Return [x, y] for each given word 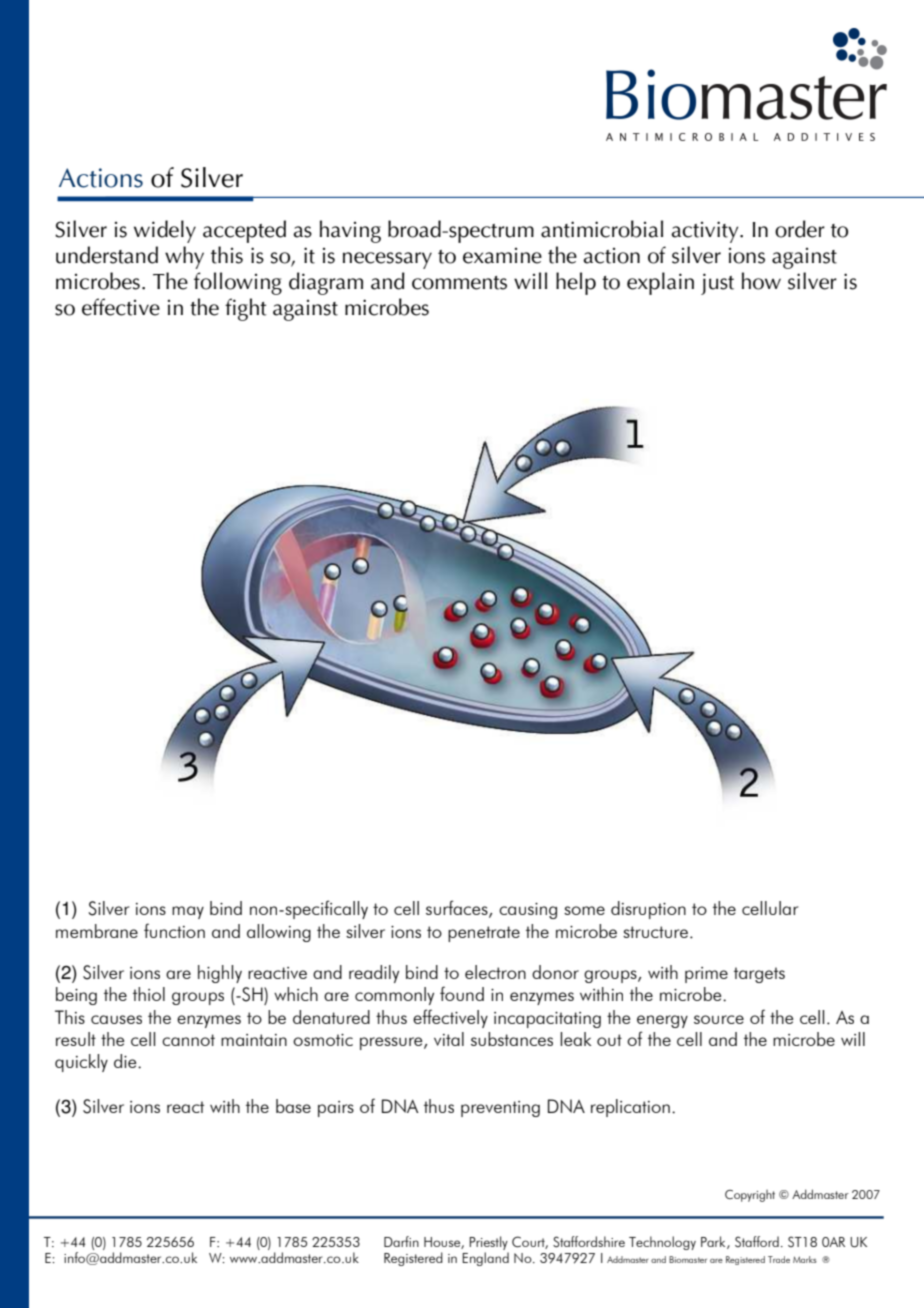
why [184, 257]
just [717, 284]
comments [459, 283]
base [293, 1106]
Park [714, 1242]
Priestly [488, 1243]
